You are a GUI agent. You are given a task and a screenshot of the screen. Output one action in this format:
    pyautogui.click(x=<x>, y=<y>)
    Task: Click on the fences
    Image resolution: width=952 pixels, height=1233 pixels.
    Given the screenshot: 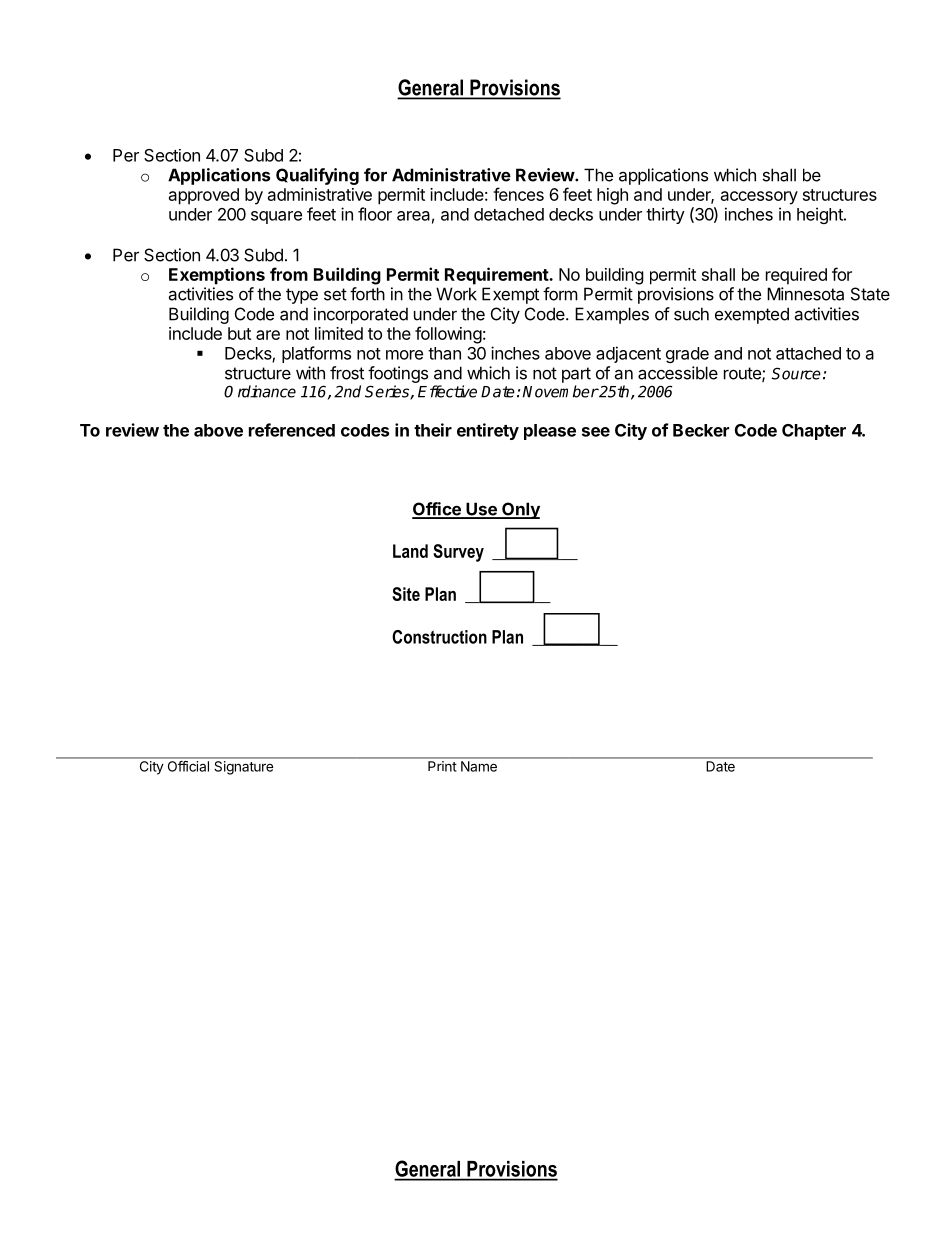 What is the action you would take?
    pyautogui.click(x=518, y=194)
